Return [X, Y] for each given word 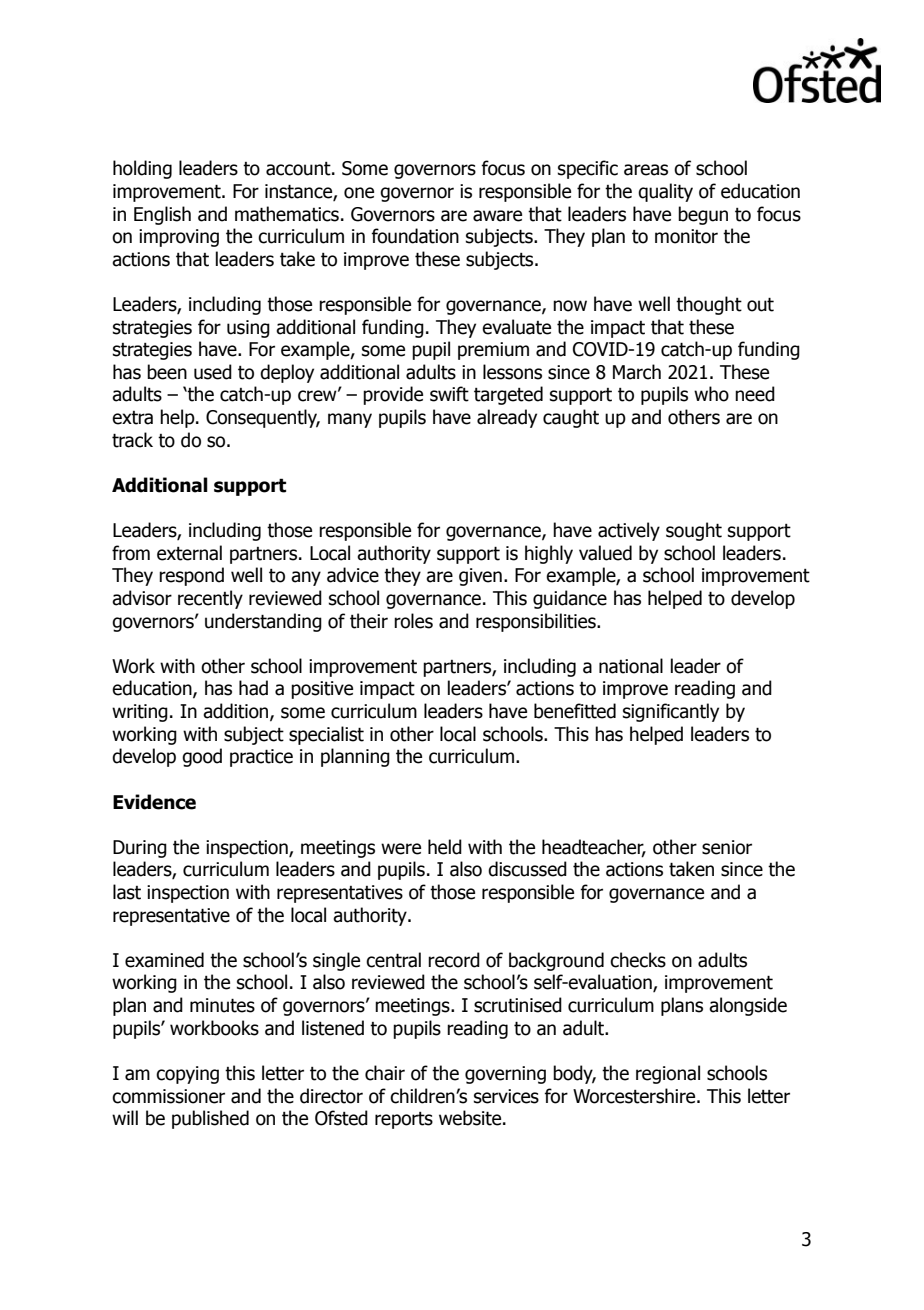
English [162, 215]
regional [668, 1074]
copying [187, 1075]
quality [665, 192]
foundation [415, 236]
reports [404, 1120]
